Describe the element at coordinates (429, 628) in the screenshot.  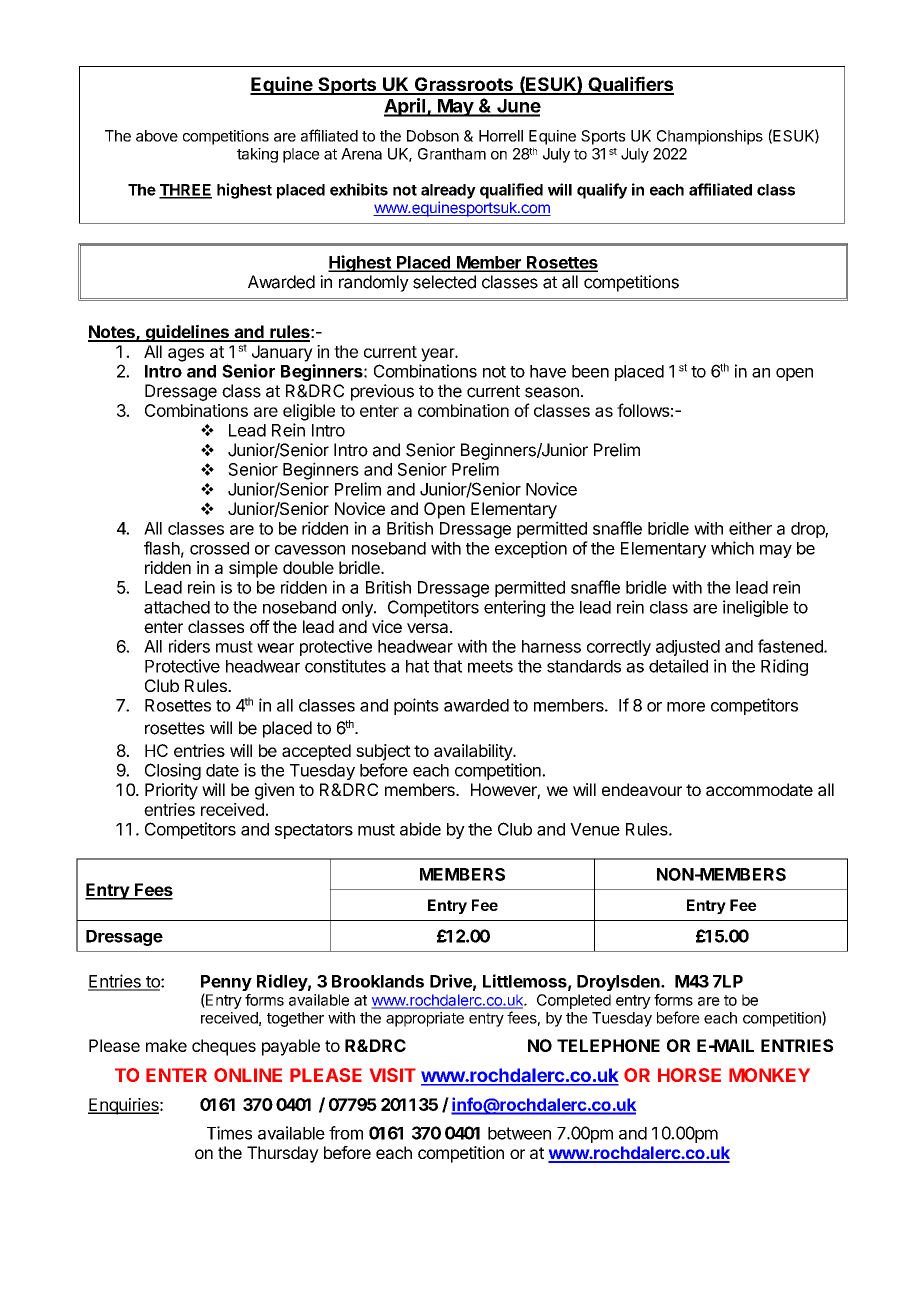
I see `versa` at that location.
